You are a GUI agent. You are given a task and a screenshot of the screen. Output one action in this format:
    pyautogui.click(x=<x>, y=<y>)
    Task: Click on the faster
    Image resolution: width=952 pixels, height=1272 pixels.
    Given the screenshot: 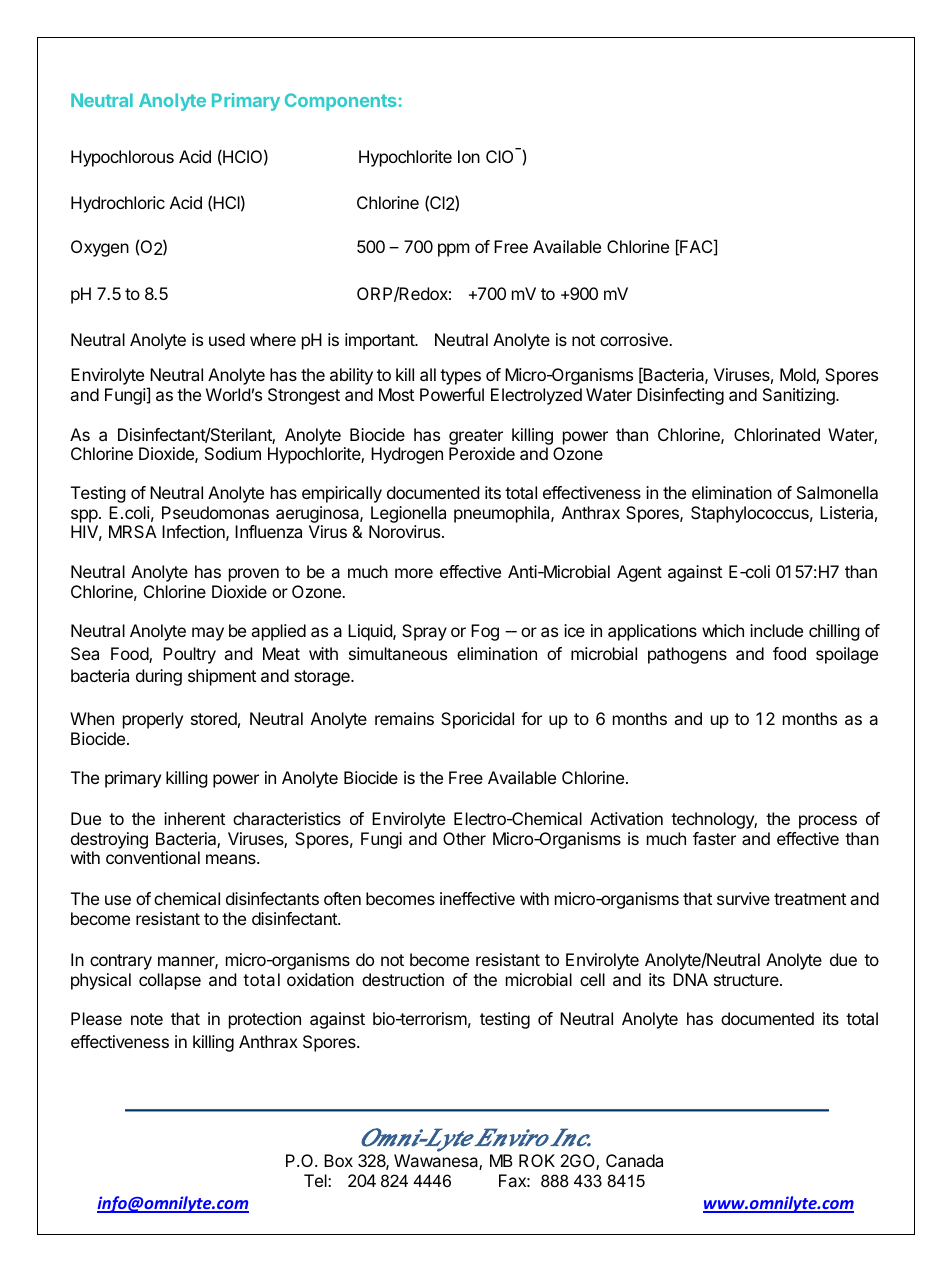 What is the action you would take?
    pyautogui.click(x=714, y=838)
